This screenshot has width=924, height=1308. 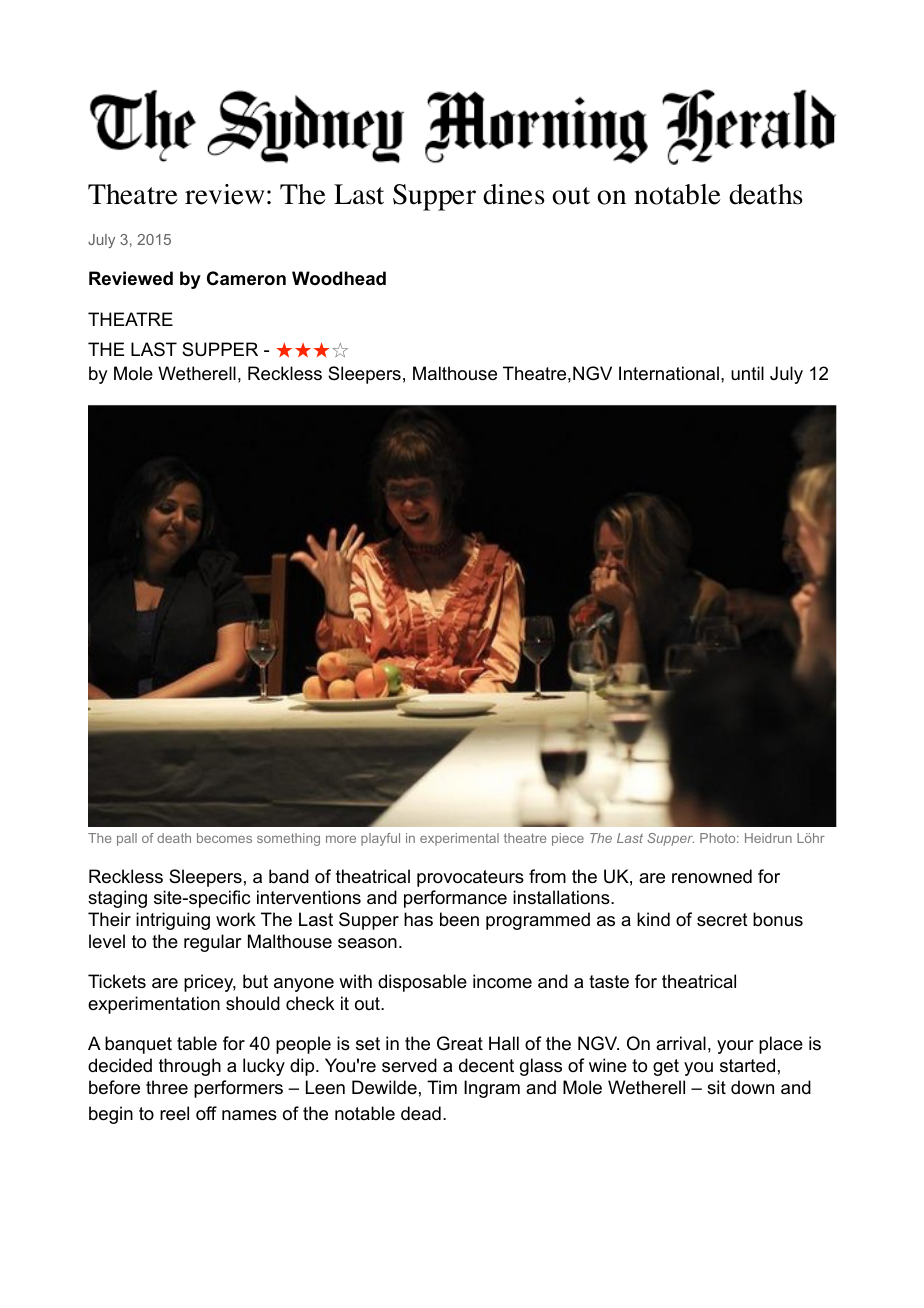 What do you see at coordinates (712, 876) in the screenshot?
I see `renowned` at bounding box center [712, 876].
